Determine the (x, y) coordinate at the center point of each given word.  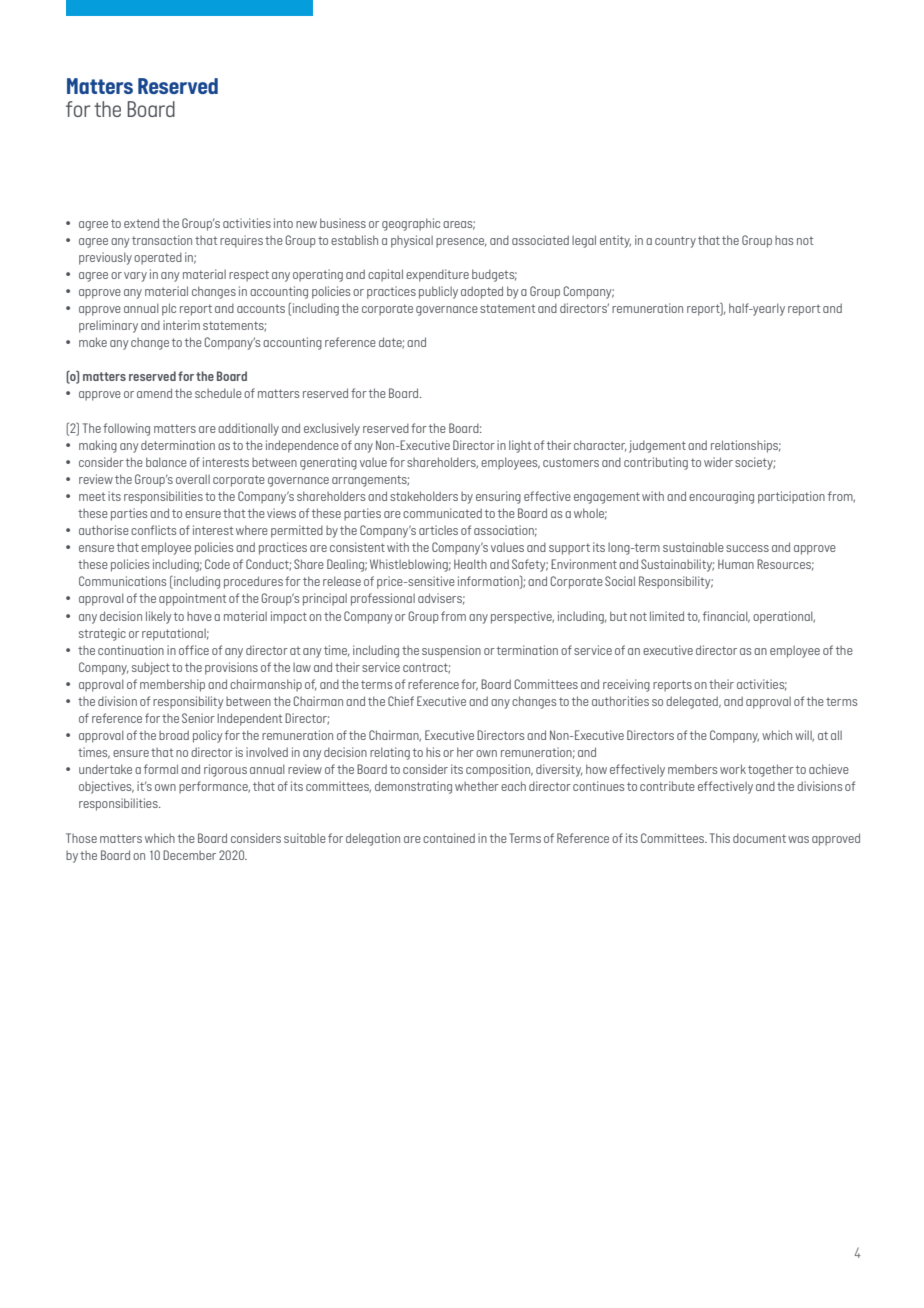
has (784, 240)
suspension (451, 651)
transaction (162, 240)
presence (461, 243)
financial (726, 617)
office (194, 650)
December (189, 855)
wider (718, 462)
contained (449, 838)
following (126, 429)
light (520, 446)
